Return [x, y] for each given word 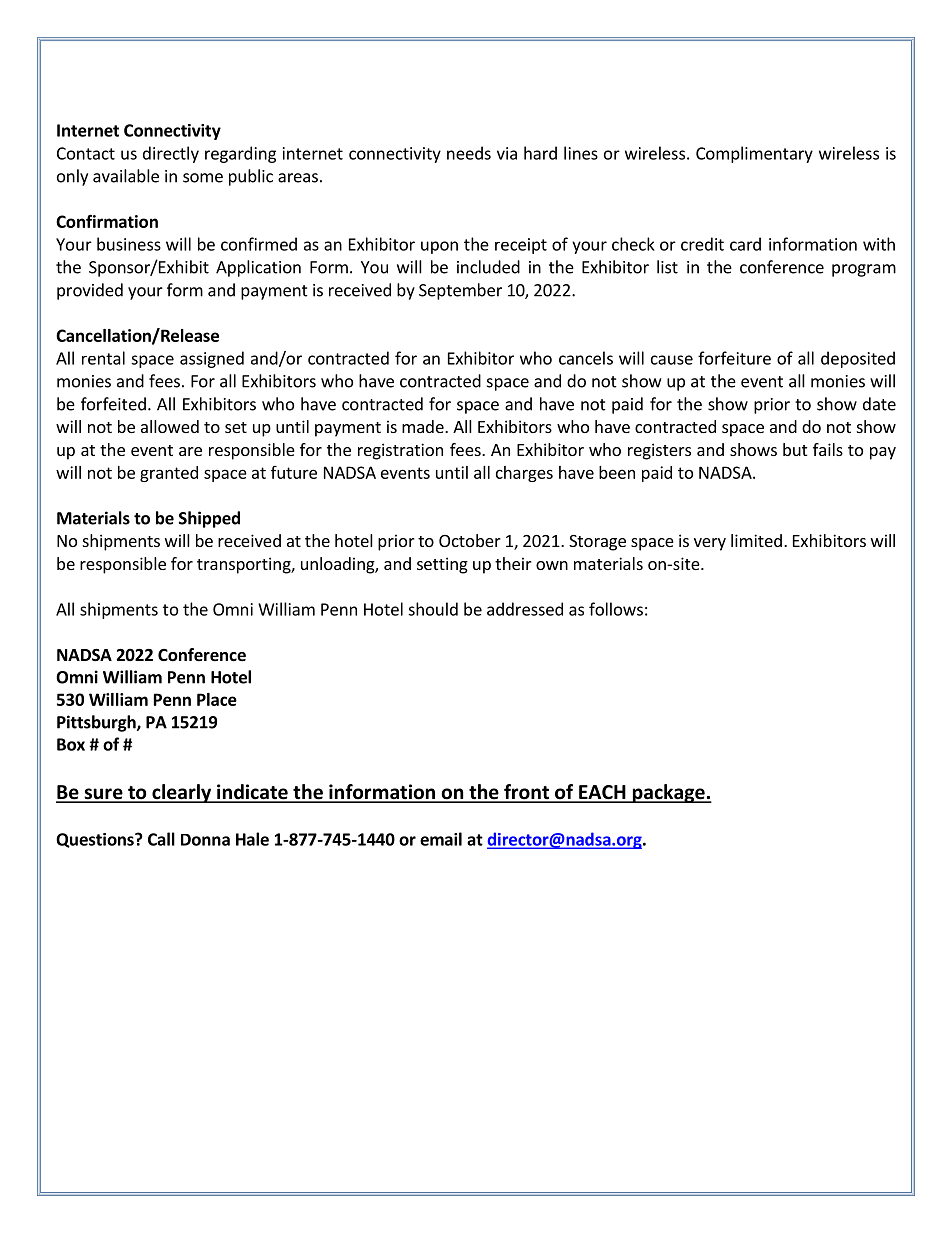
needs [469, 153]
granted [169, 474]
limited [756, 540]
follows [616, 609]
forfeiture [734, 358]
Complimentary [754, 154]
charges [524, 474]
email [441, 839]
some [203, 178]
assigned [212, 359]
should [433, 609]
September [460, 291]
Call [161, 839]
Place [217, 699]
